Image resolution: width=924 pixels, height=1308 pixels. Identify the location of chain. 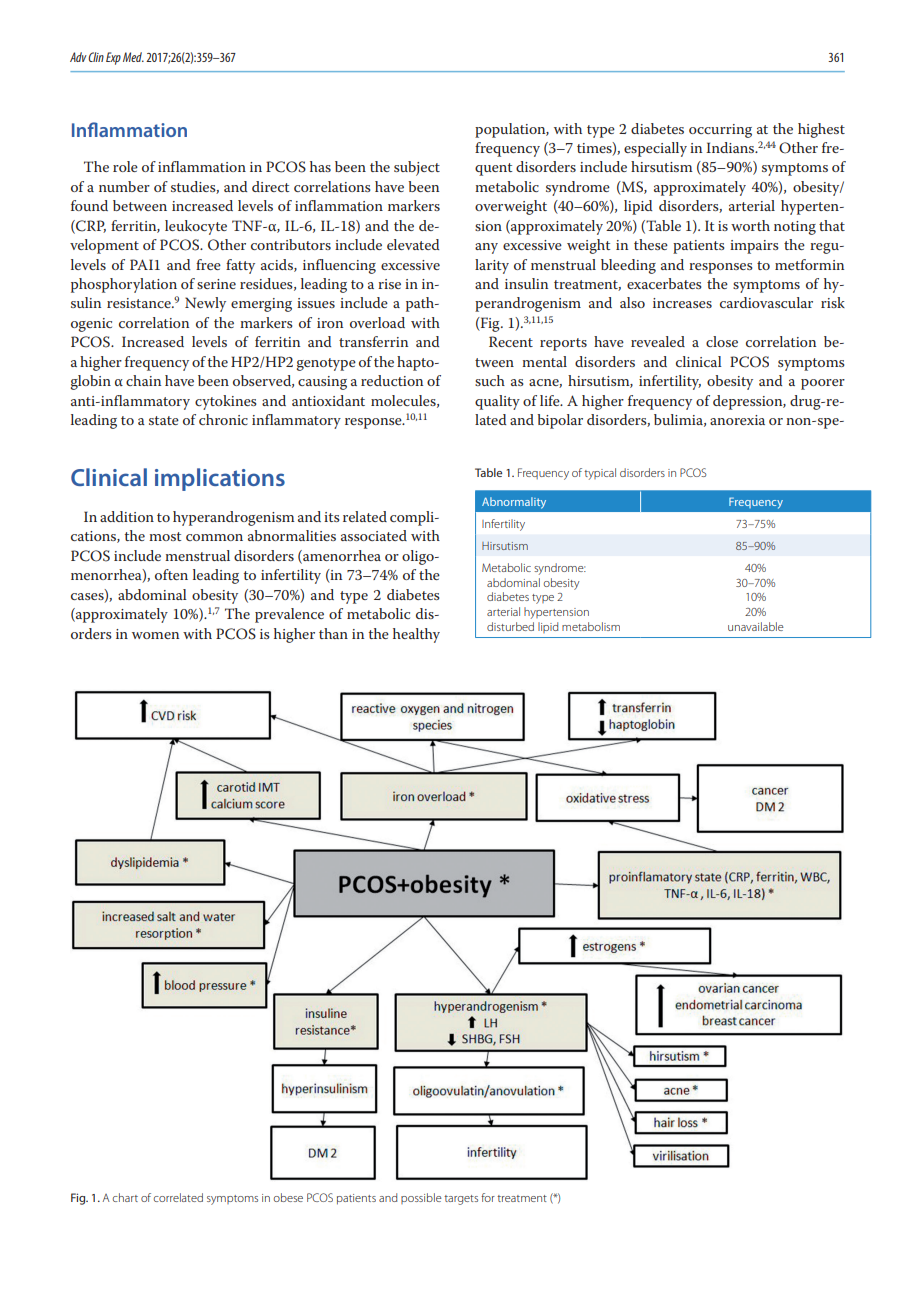
(143, 380).
